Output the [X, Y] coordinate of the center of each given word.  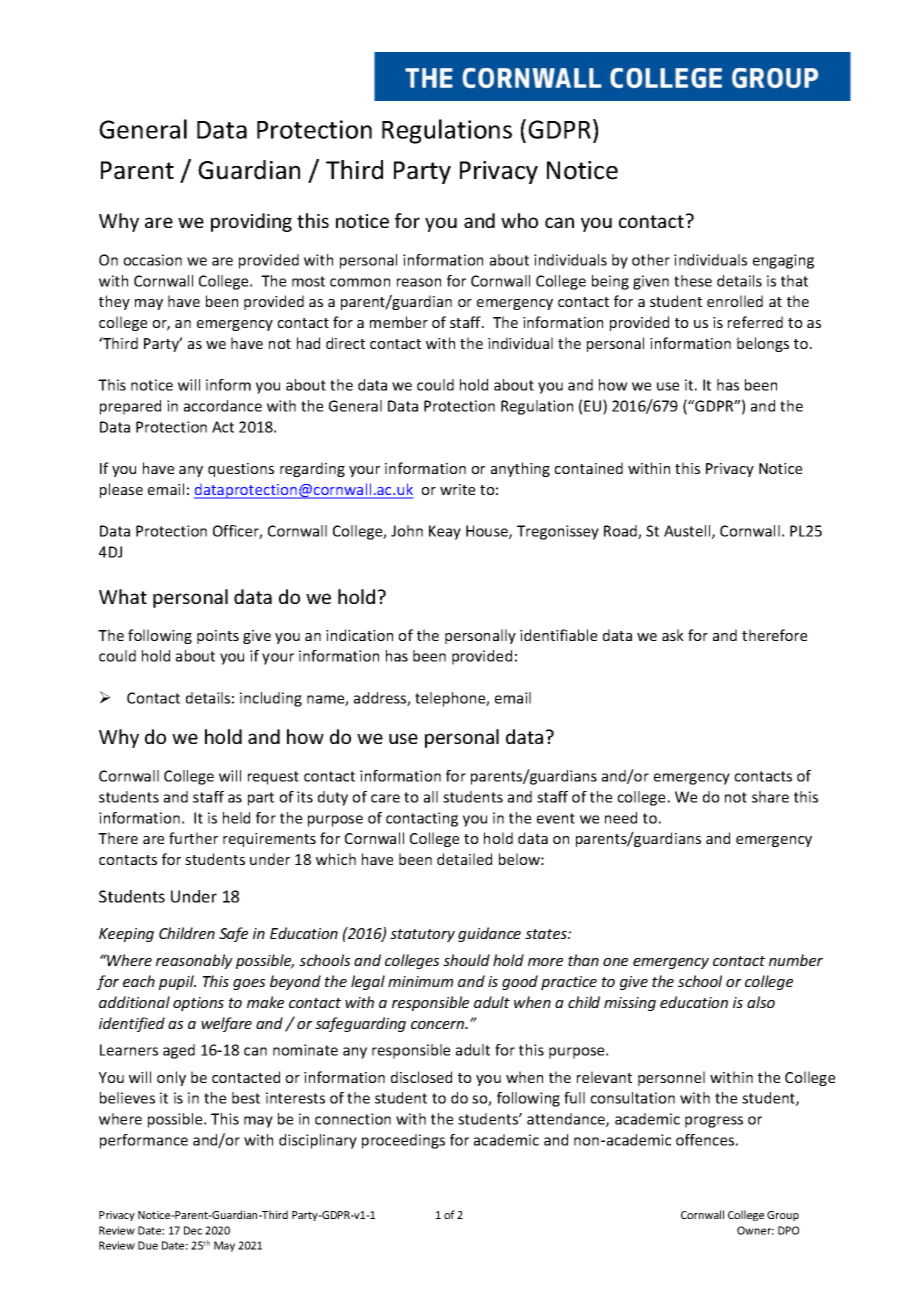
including [271, 699]
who [519, 220]
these [693, 281]
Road [621, 532]
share [770, 797]
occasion [152, 260]
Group [783, 1216]
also [761, 1002]
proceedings [403, 1141]
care [385, 798]
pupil [177, 982]
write [457, 489]
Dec [193, 1230]
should [466, 960]
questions [241, 470]
